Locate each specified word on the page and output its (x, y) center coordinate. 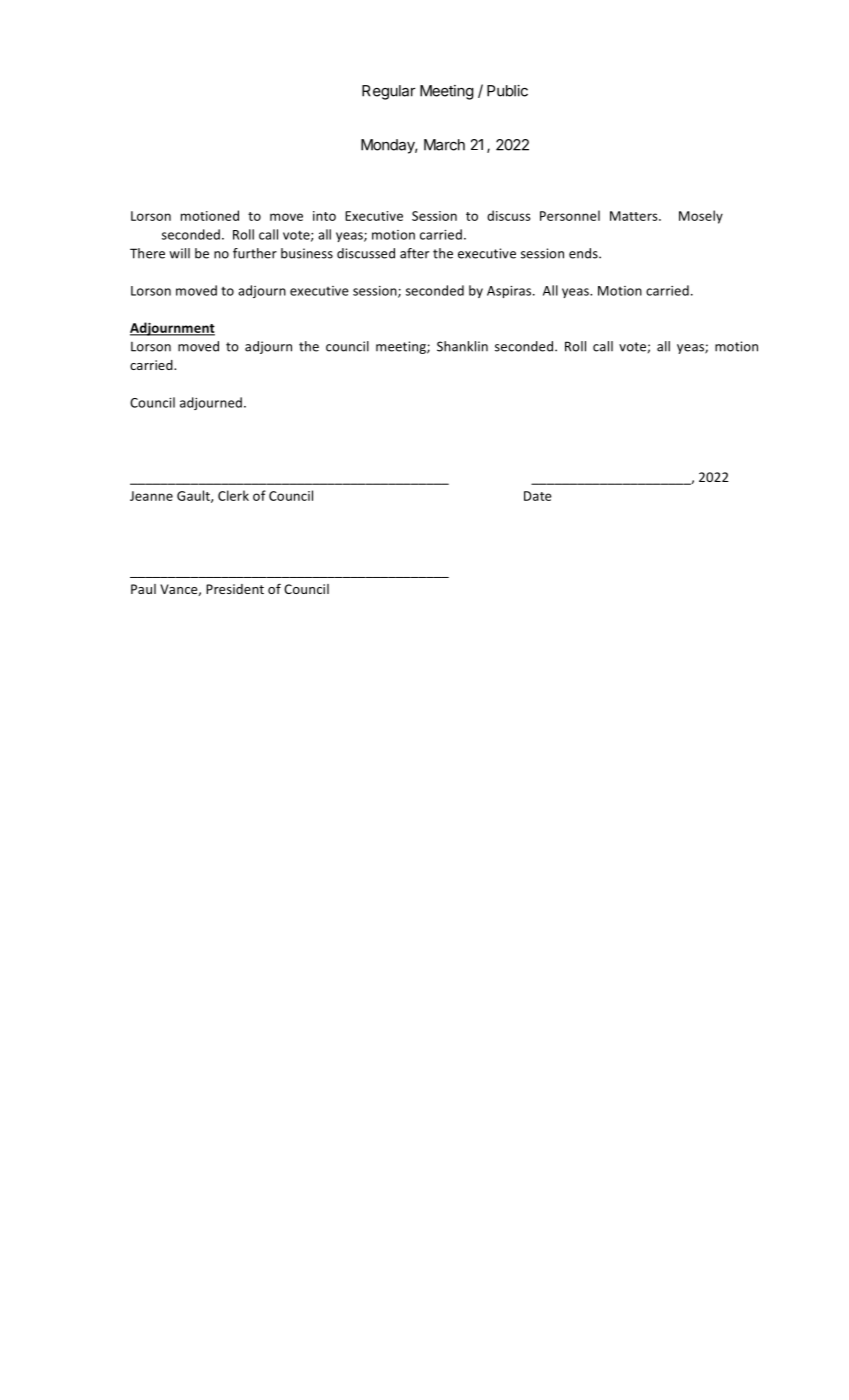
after (414, 253)
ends (584, 253)
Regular (388, 92)
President (235, 589)
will (179, 253)
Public (507, 91)
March (444, 145)
